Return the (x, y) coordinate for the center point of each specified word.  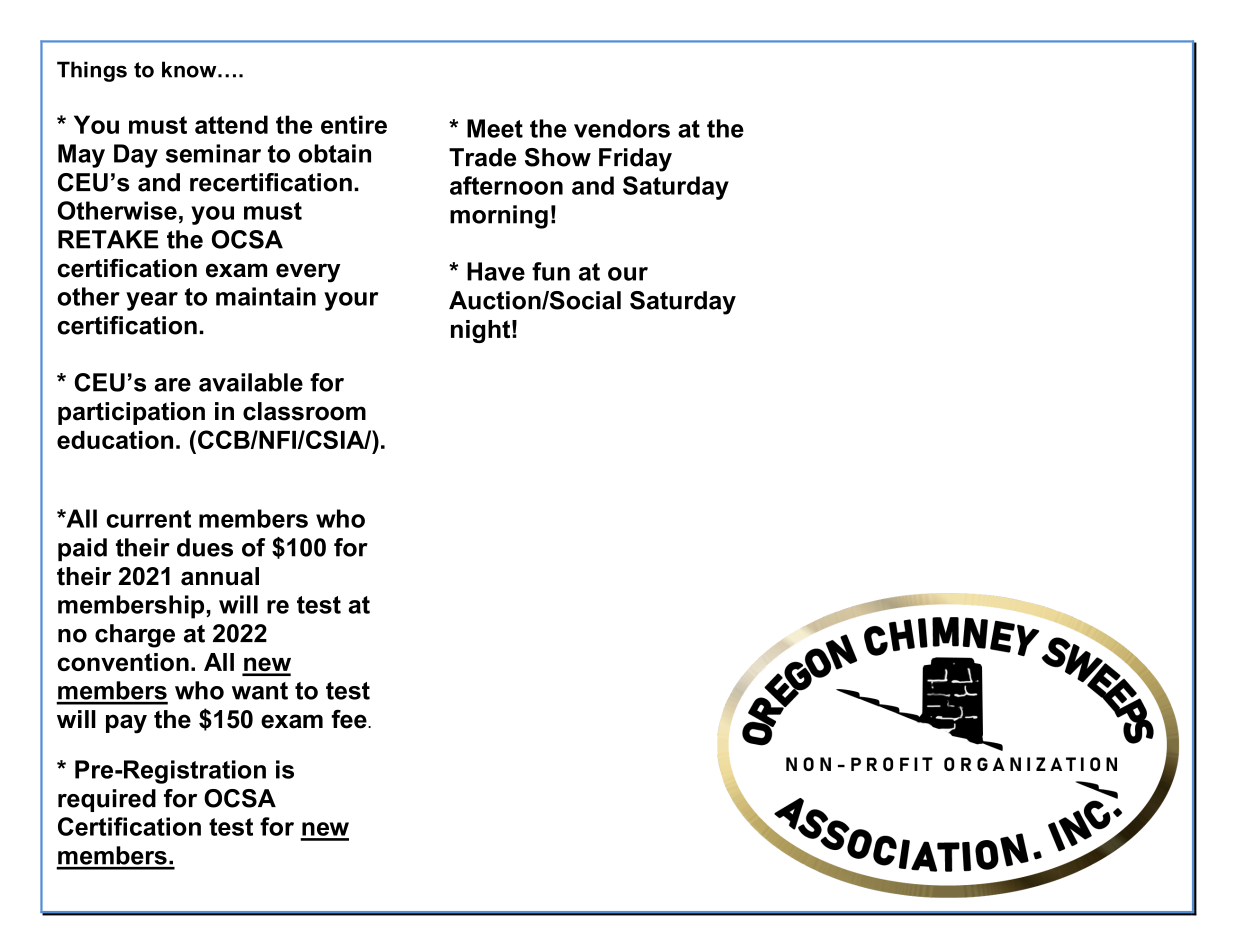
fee (350, 719)
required (107, 800)
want (260, 691)
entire (354, 124)
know (190, 69)
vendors (622, 128)
